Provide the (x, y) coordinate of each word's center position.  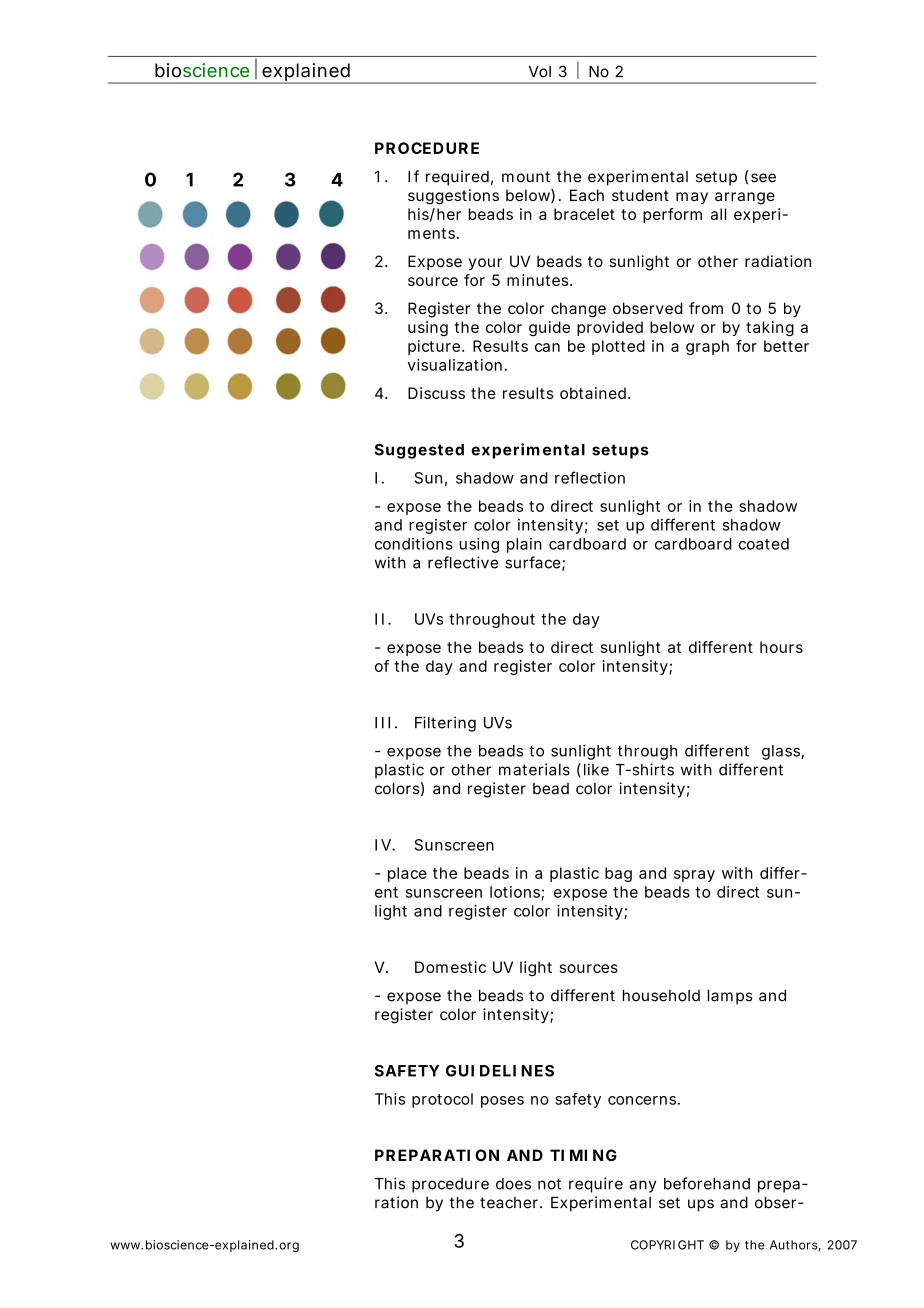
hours (781, 647)
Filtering (445, 724)
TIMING (583, 1155)
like (596, 769)
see (763, 178)
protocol (442, 1100)
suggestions (453, 197)
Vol (540, 71)
